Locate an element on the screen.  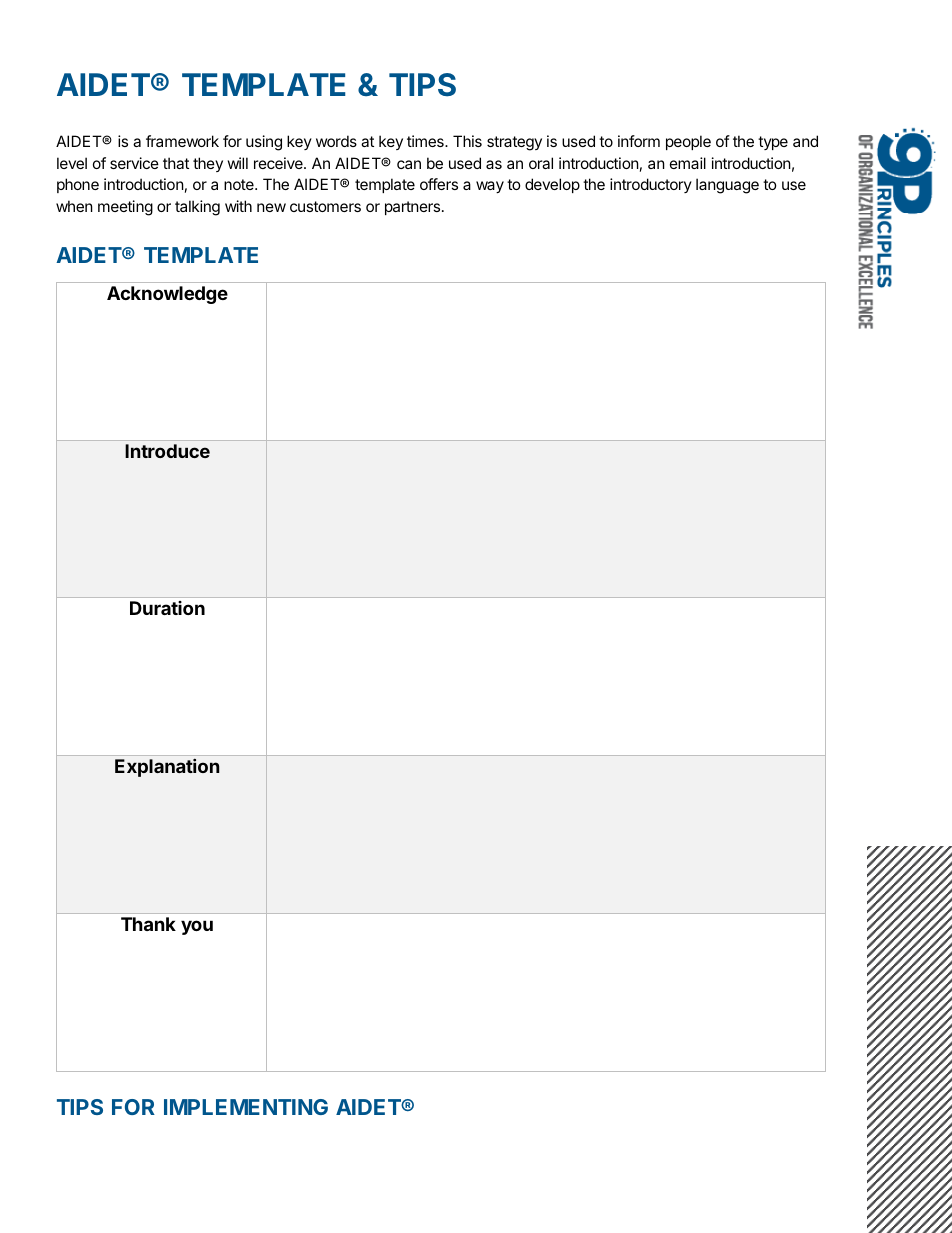
language is located at coordinates (727, 186).
